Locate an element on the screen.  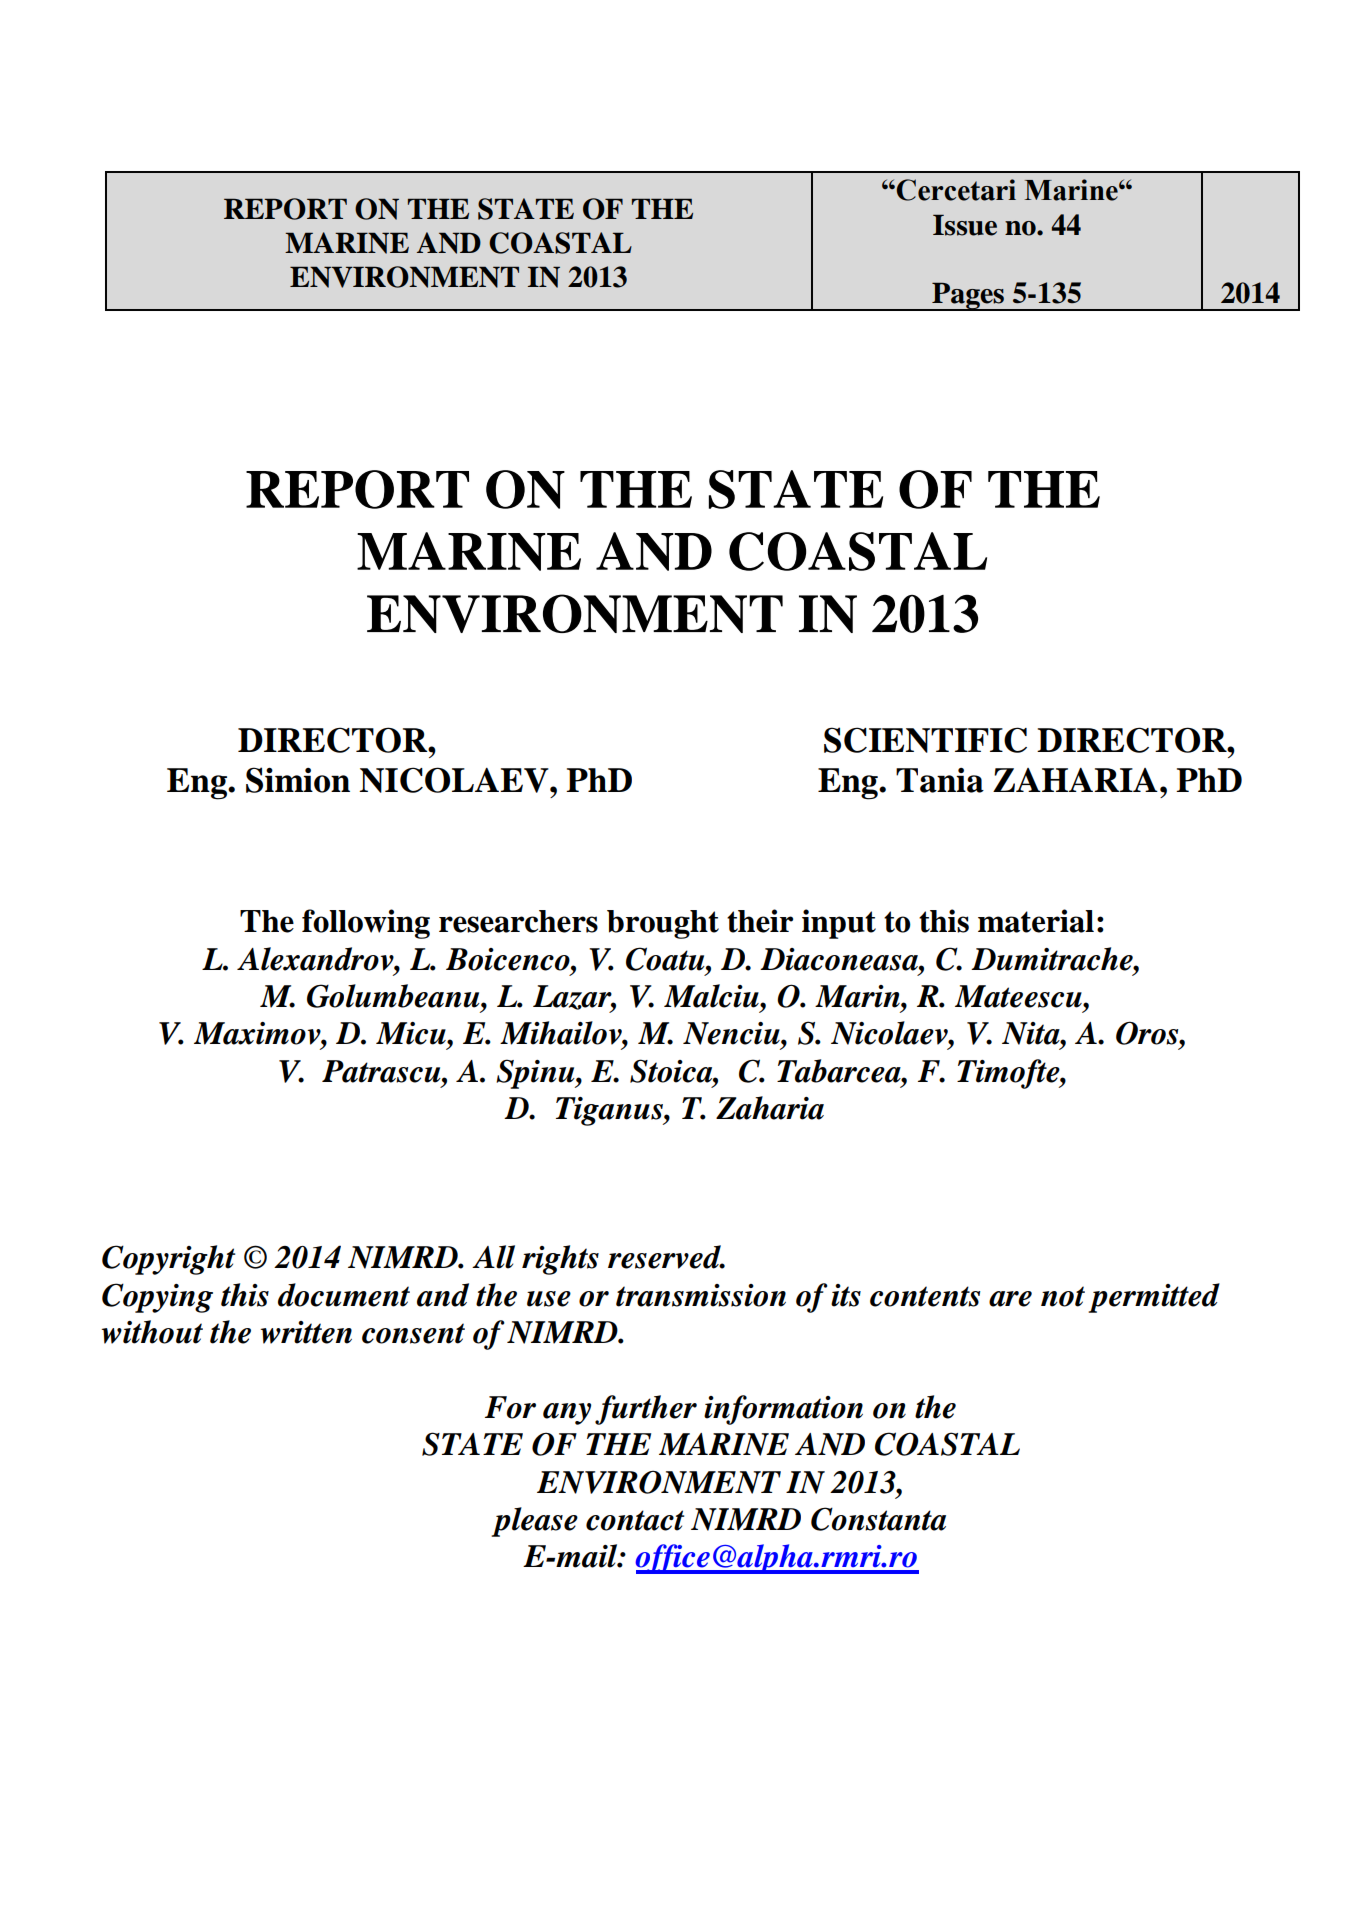
SCIENTIFIC is located at coordinates (925, 740).
